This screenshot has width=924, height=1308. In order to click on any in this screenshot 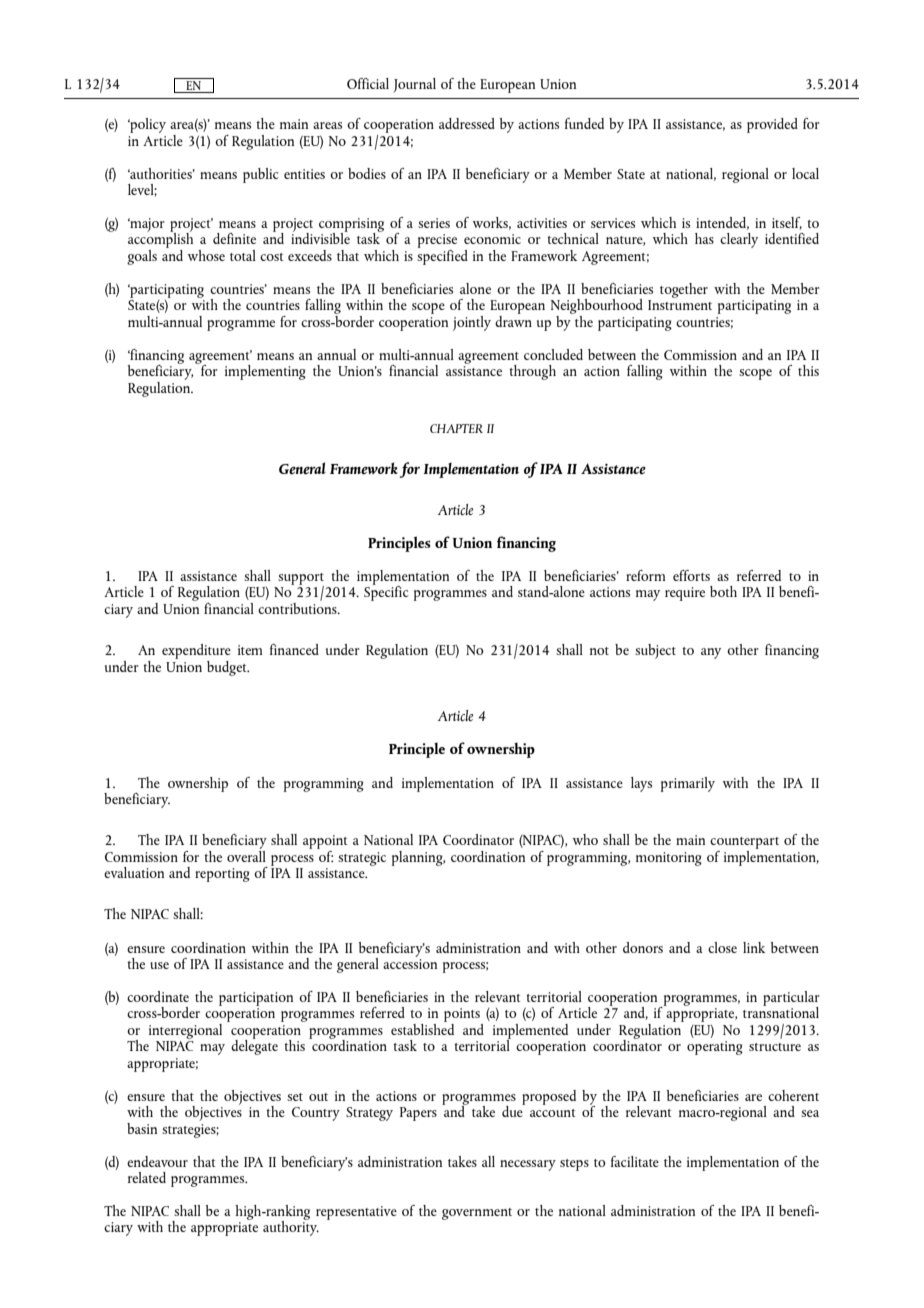, I will do `click(711, 653)`.
